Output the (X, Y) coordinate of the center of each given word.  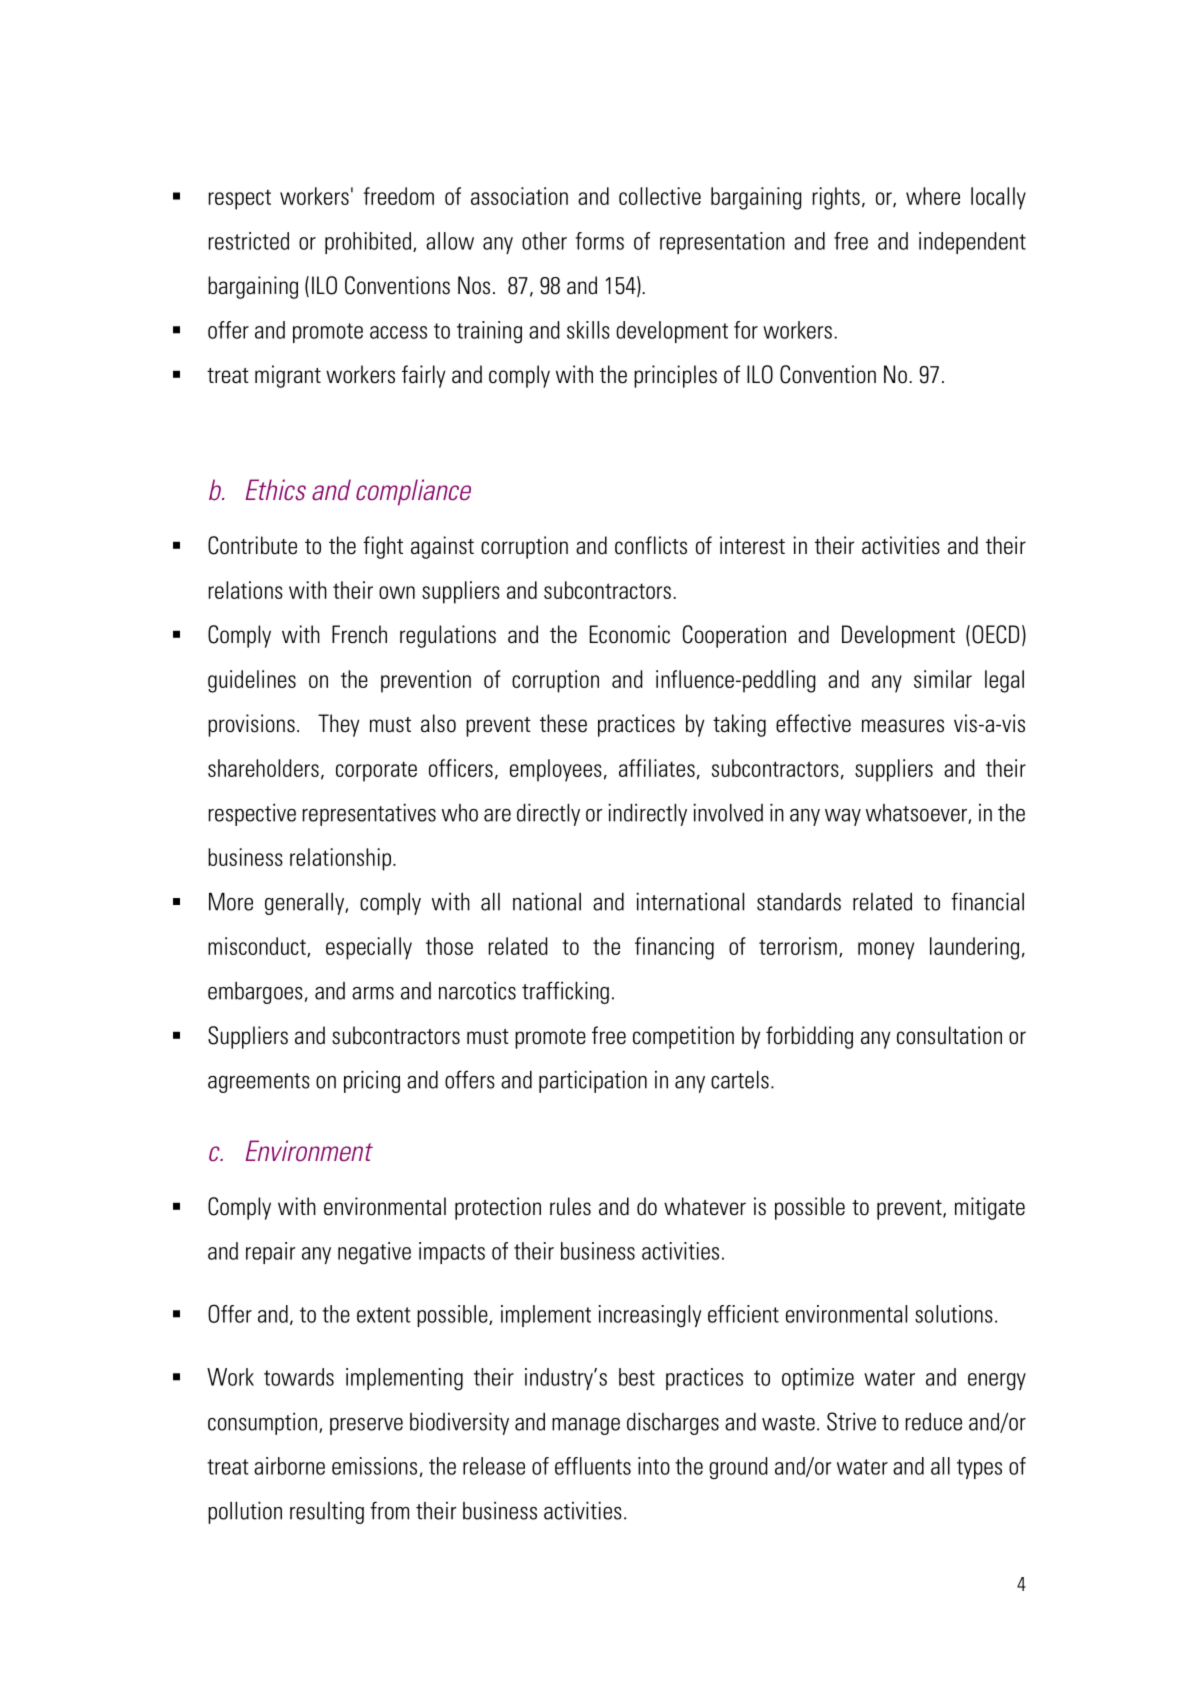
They (338, 725)
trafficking (565, 992)
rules (570, 1206)
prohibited (369, 243)
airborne (289, 1466)
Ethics (276, 489)
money (886, 951)
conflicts (651, 545)
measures (903, 726)
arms (373, 993)
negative (374, 1253)
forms (599, 241)
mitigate (990, 1208)
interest (752, 545)
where (933, 196)
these (563, 723)
